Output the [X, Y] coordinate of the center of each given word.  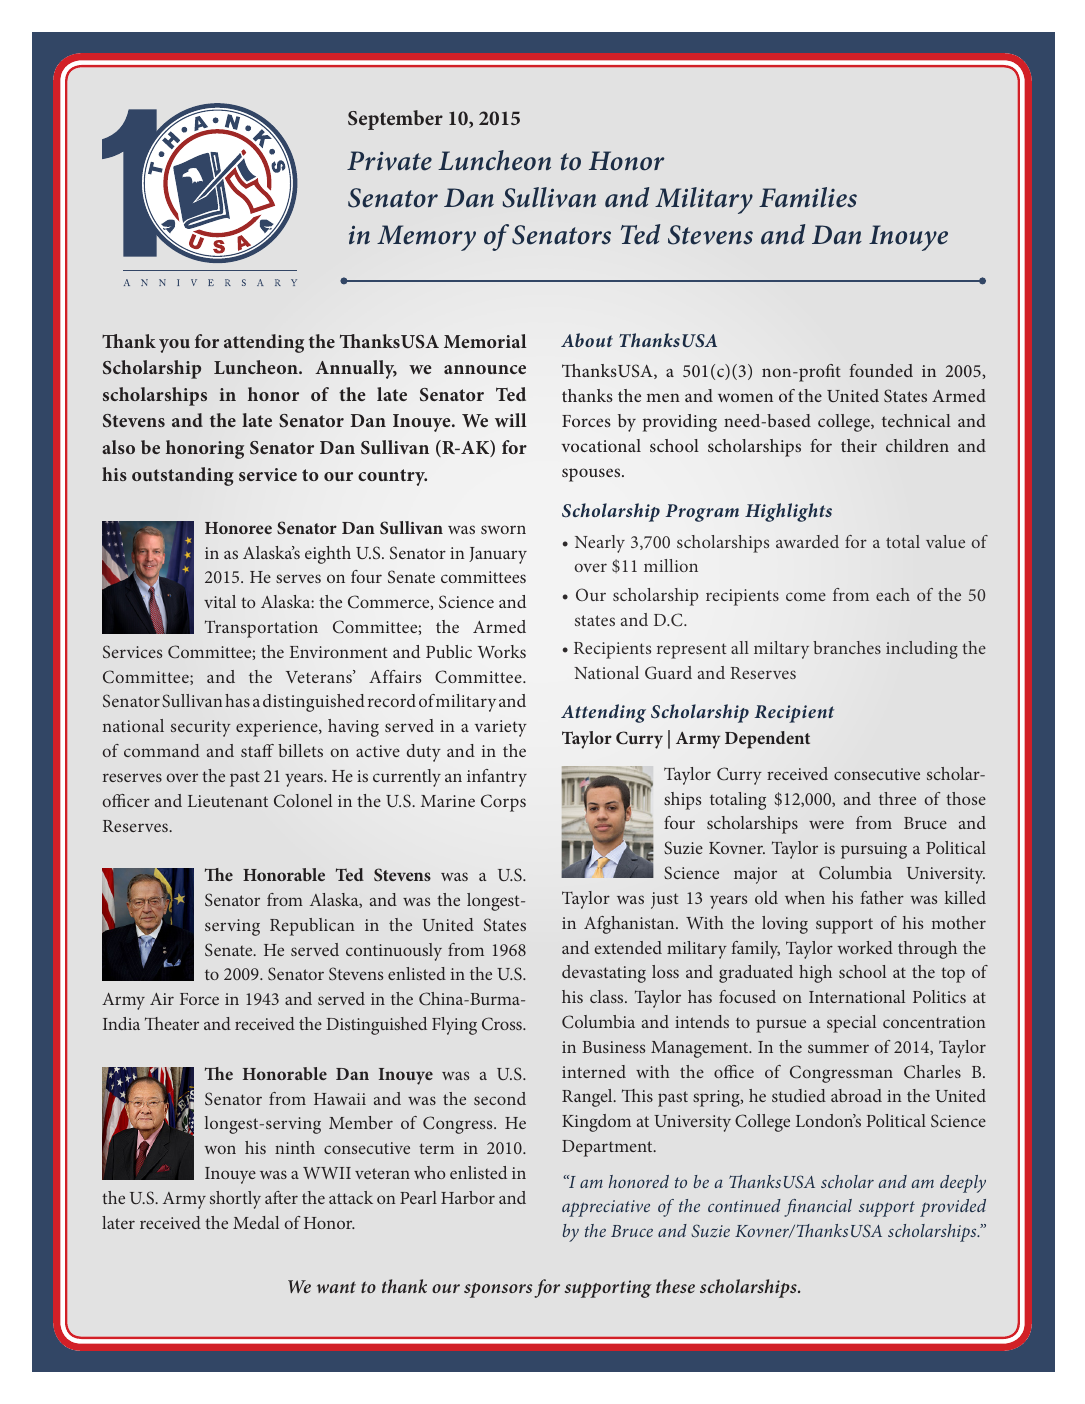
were [826, 824]
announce [485, 369]
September [395, 120]
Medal [256, 1222]
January [498, 555]
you [174, 346]
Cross [503, 1024]
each [893, 594]
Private [389, 161]
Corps [503, 803]
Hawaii [340, 1099]
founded [881, 370]
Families [808, 197]
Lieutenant [228, 801]
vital [220, 601]
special [851, 1024]
